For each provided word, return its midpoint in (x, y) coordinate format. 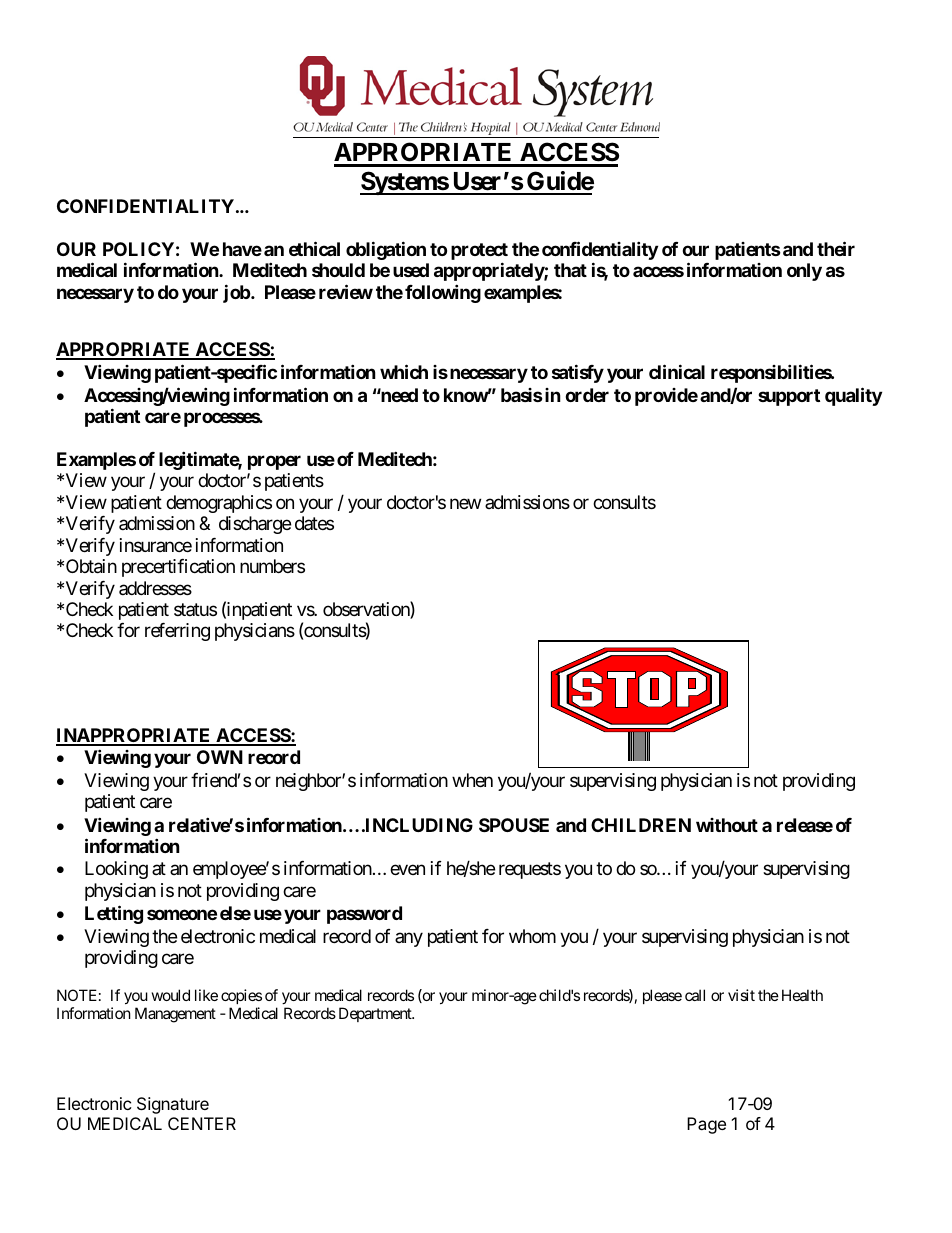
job (237, 293)
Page (706, 1125)
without (727, 825)
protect (479, 251)
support (789, 397)
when (472, 780)
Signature (173, 1105)
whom (532, 936)
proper (274, 462)
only (804, 272)
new (465, 503)
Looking (116, 870)
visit (741, 995)
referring (177, 632)
